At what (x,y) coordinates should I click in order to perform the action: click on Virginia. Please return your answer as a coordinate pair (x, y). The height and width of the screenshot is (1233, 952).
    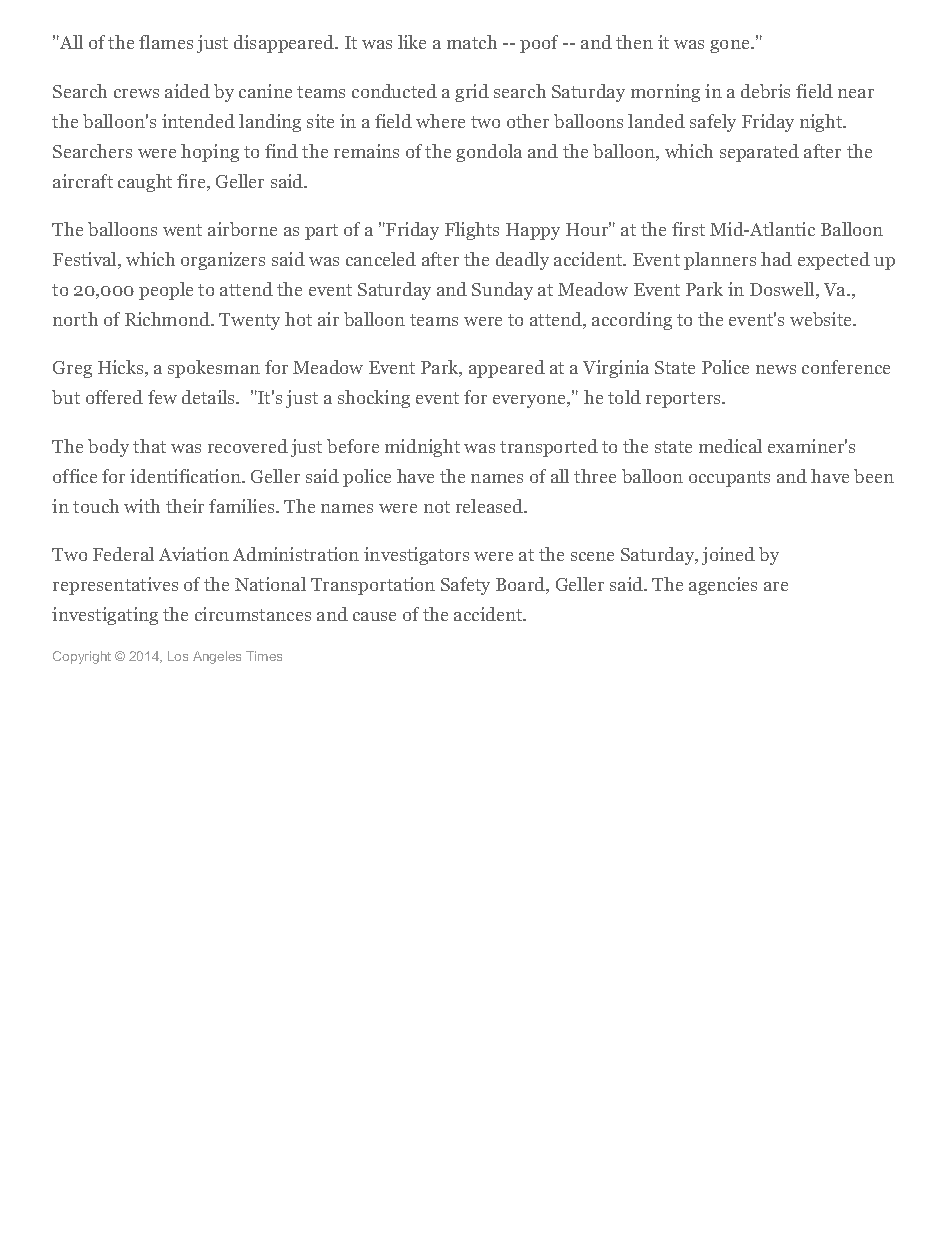
    Looking at the image, I should click on (616, 369).
